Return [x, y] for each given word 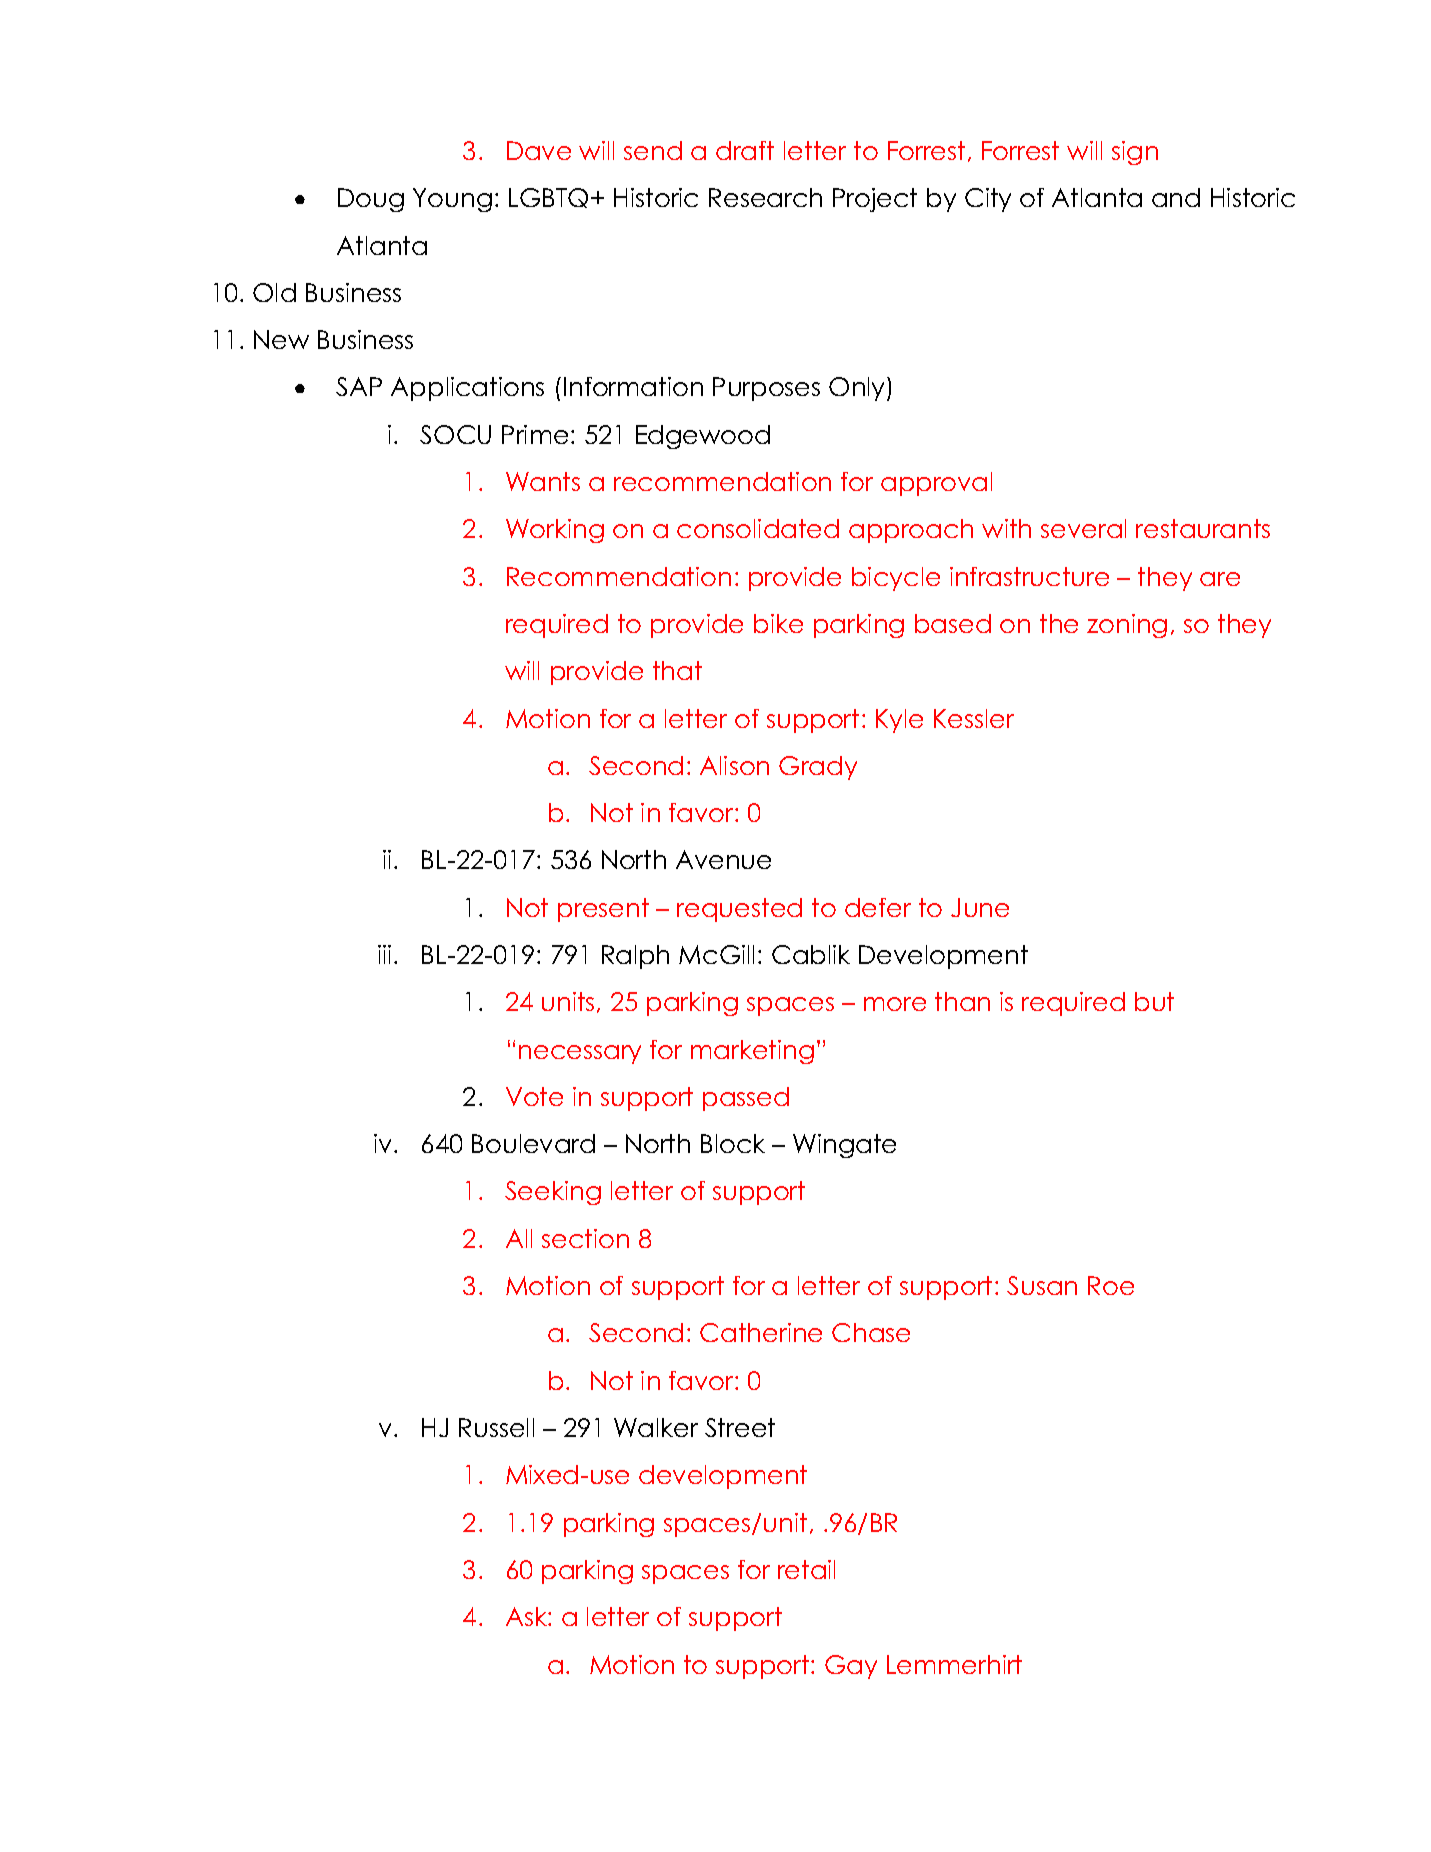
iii [384, 954]
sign [1135, 153]
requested [739, 910]
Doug [371, 200]
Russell [496, 1427]
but [1154, 1001]
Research [765, 197]
